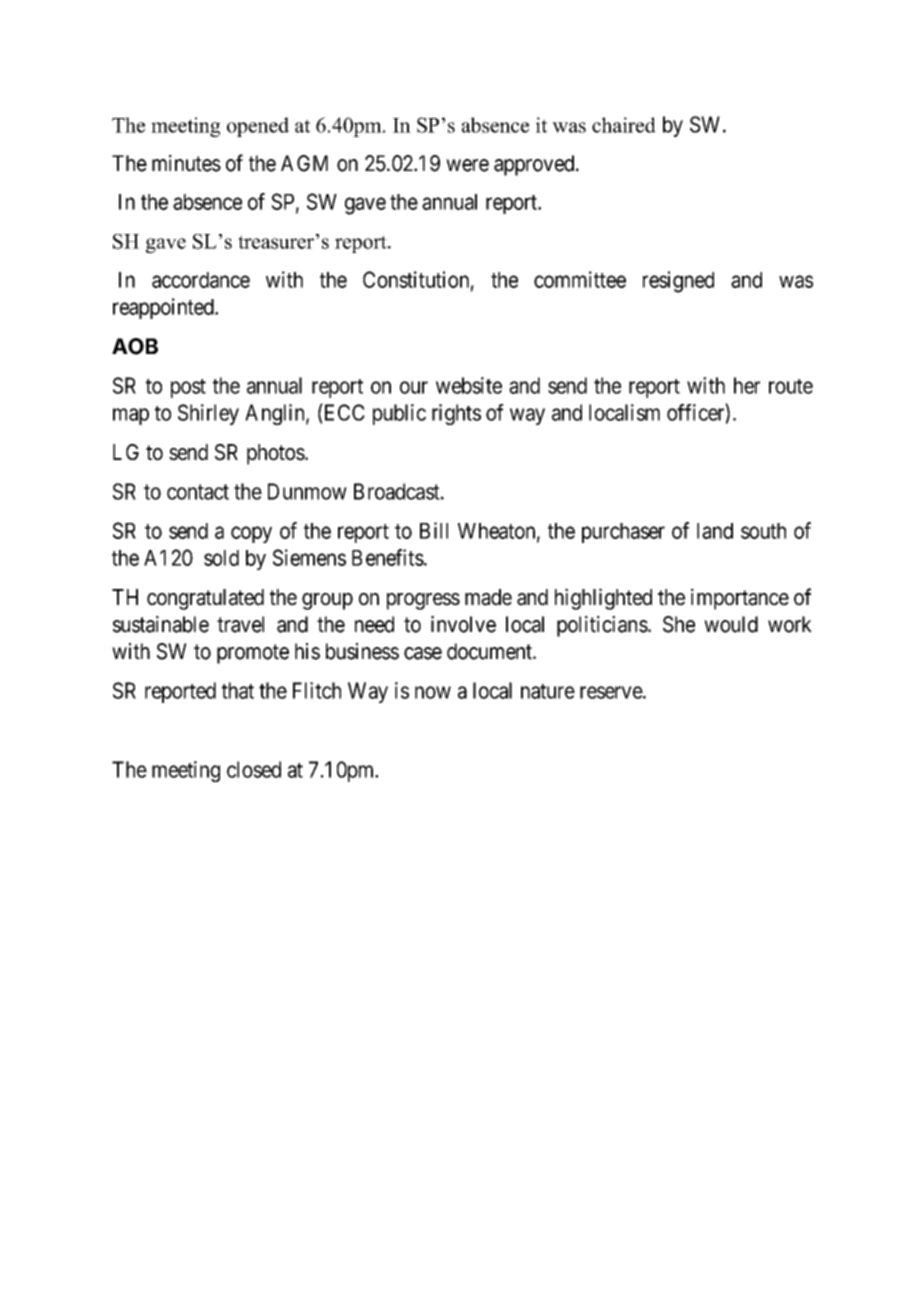 The image size is (924, 1307). Describe the element at coordinates (254, 769) in the image. I see `closed` at that location.
